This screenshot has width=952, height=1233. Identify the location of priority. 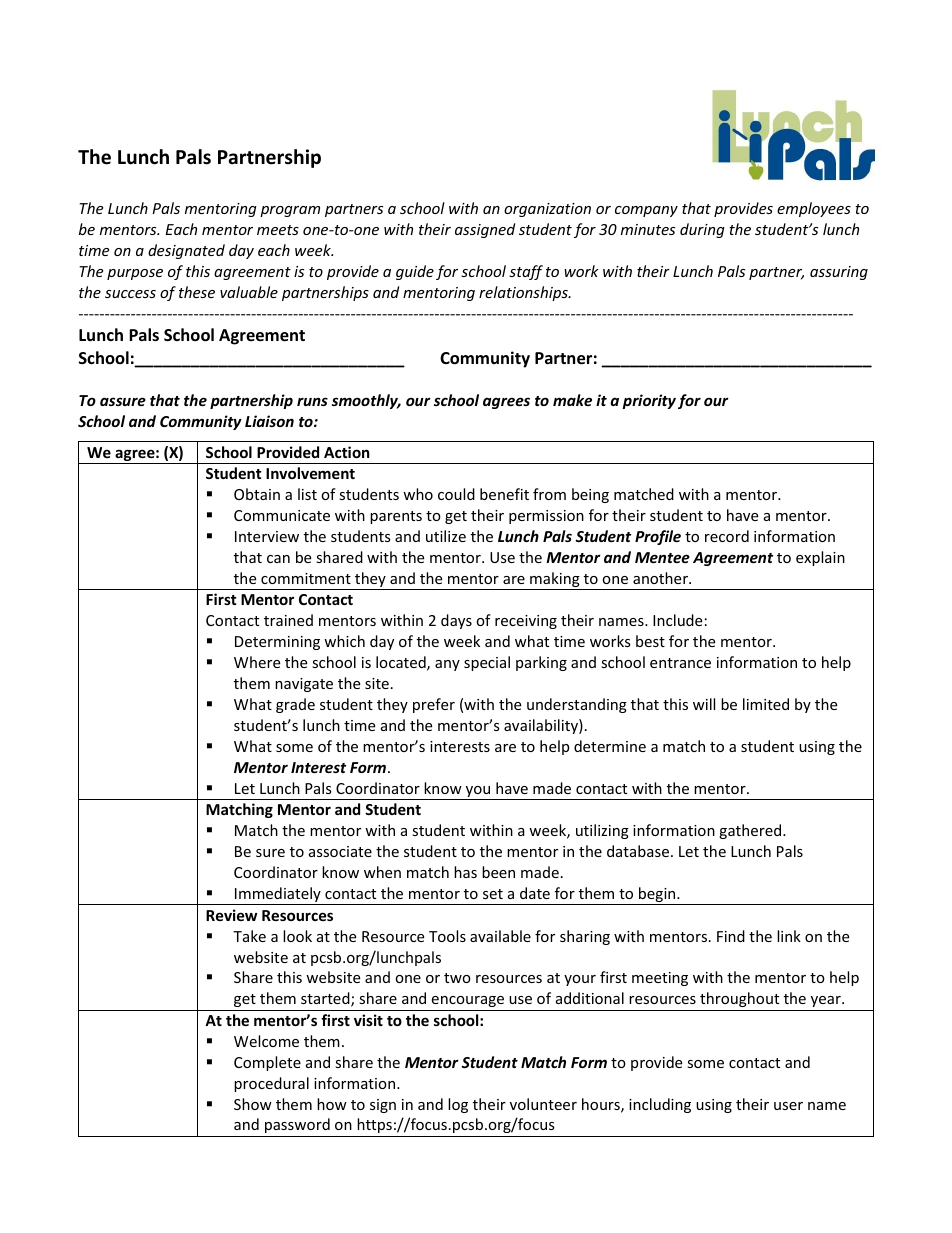
(649, 401).
